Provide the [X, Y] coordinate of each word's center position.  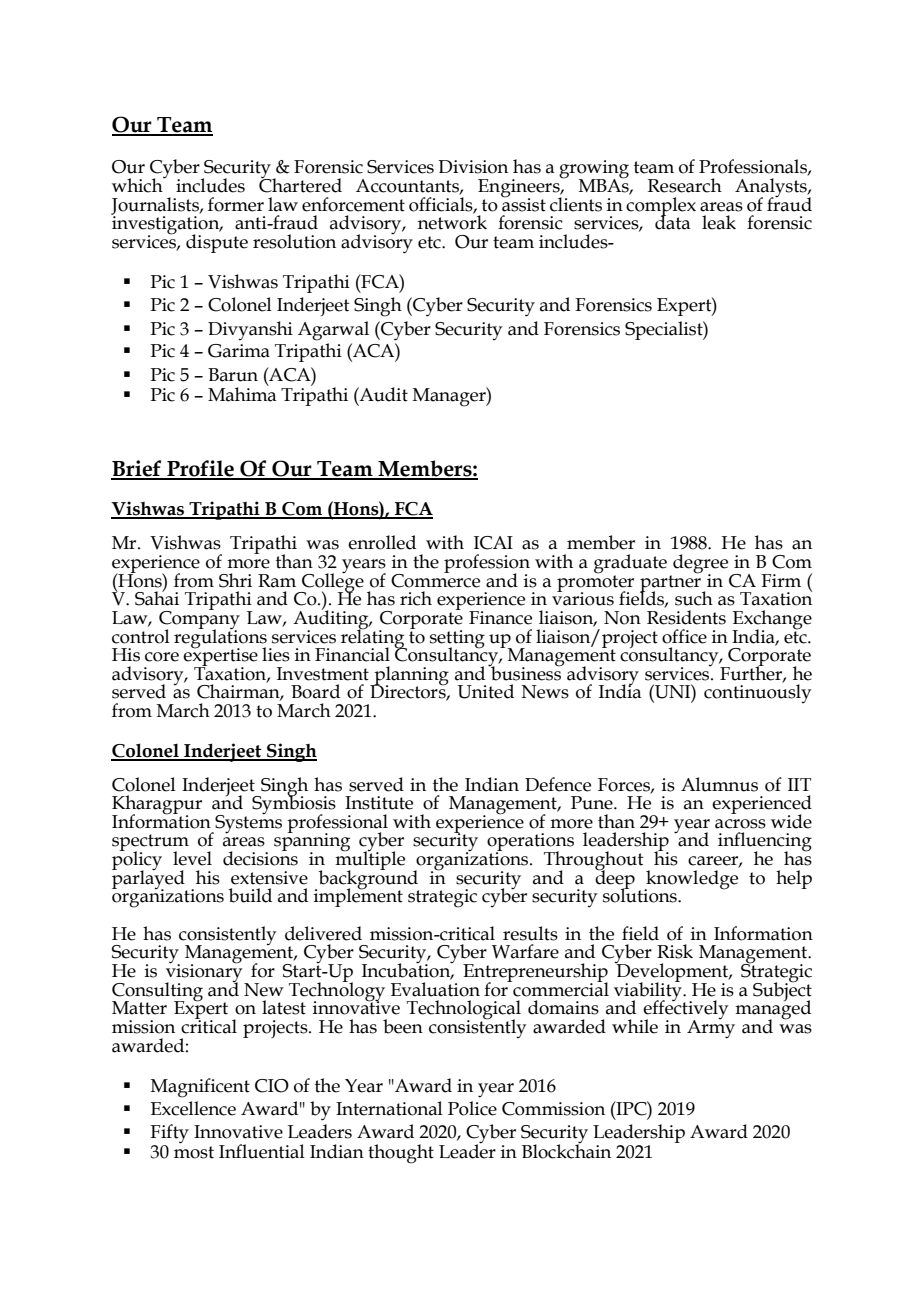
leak [719, 222]
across [740, 824]
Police [472, 1108]
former [236, 204]
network [452, 221]
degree [699, 565]
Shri [235, 580]
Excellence [193, 1108]
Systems [247, 823]
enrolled [382, 542]
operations [530, 843]
